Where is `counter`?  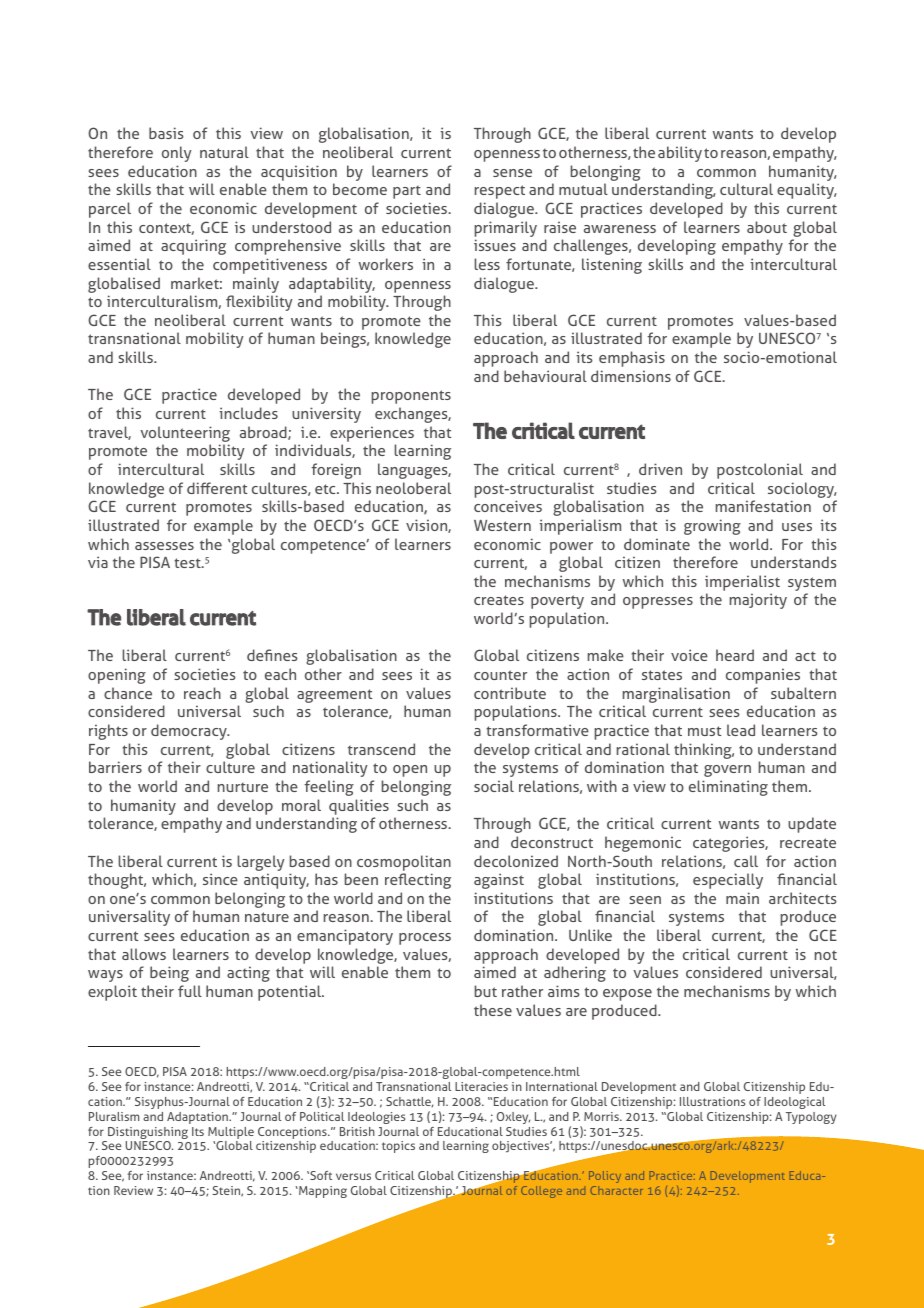 counter is located at coordinates (500, 675).
